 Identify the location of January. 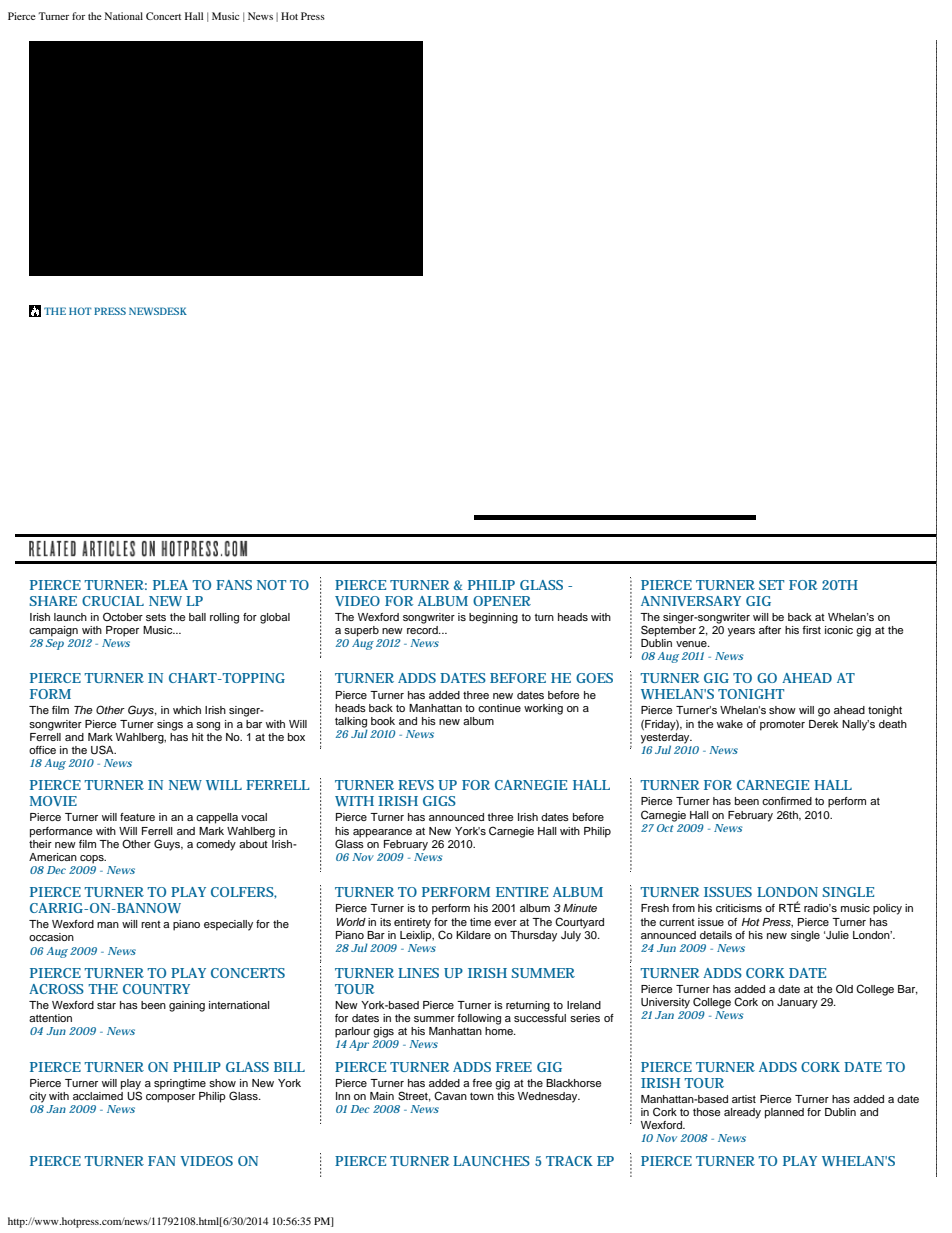
(797, 1003).
